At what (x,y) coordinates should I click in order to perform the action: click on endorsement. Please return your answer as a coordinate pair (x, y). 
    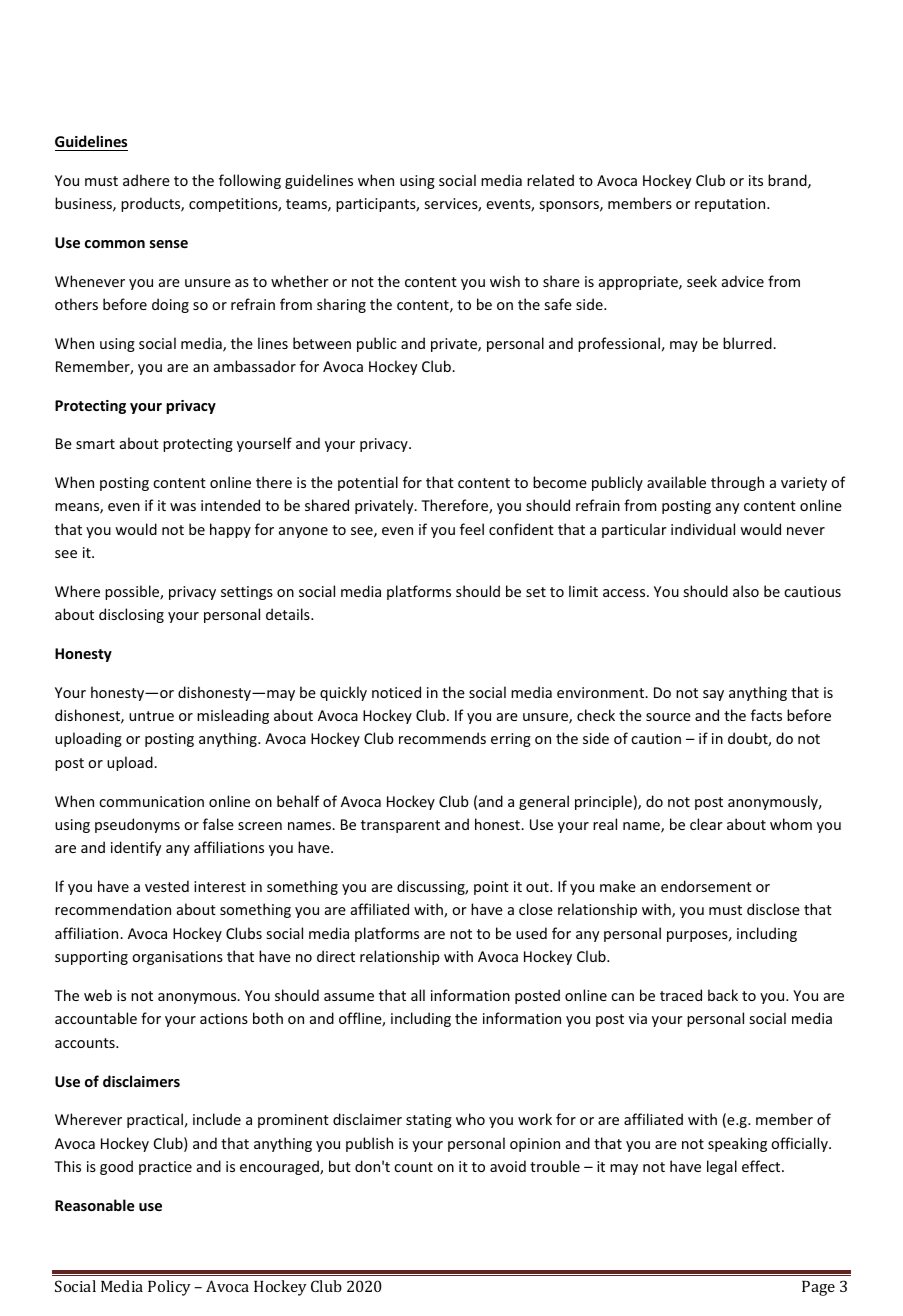
    Looking at the image, I should click on (706, 886).
